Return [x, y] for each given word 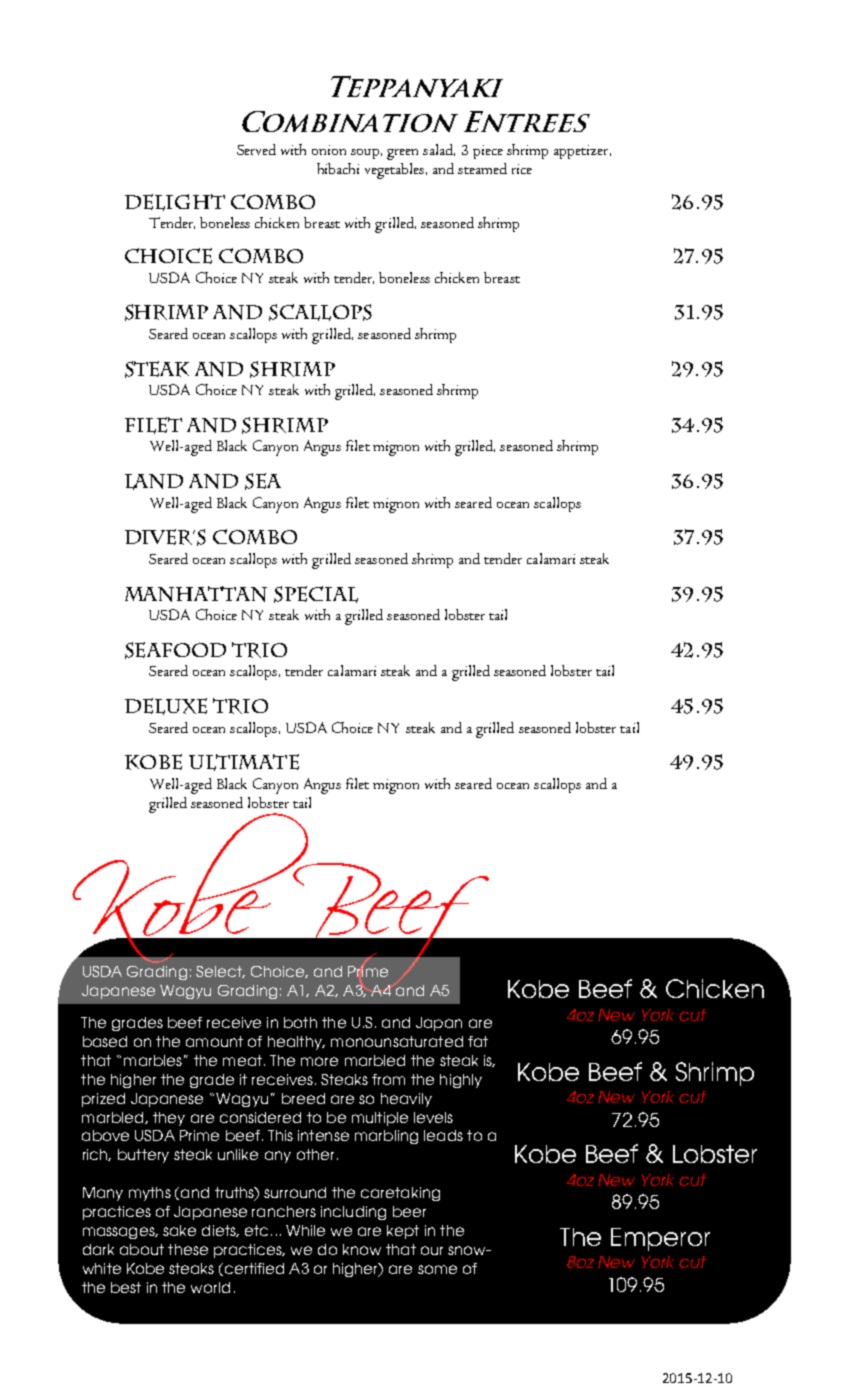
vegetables [396, 171]
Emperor [660, 1239]
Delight [175, 202]
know [362, 1249]
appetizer [582, 152]
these [188, 1249]
